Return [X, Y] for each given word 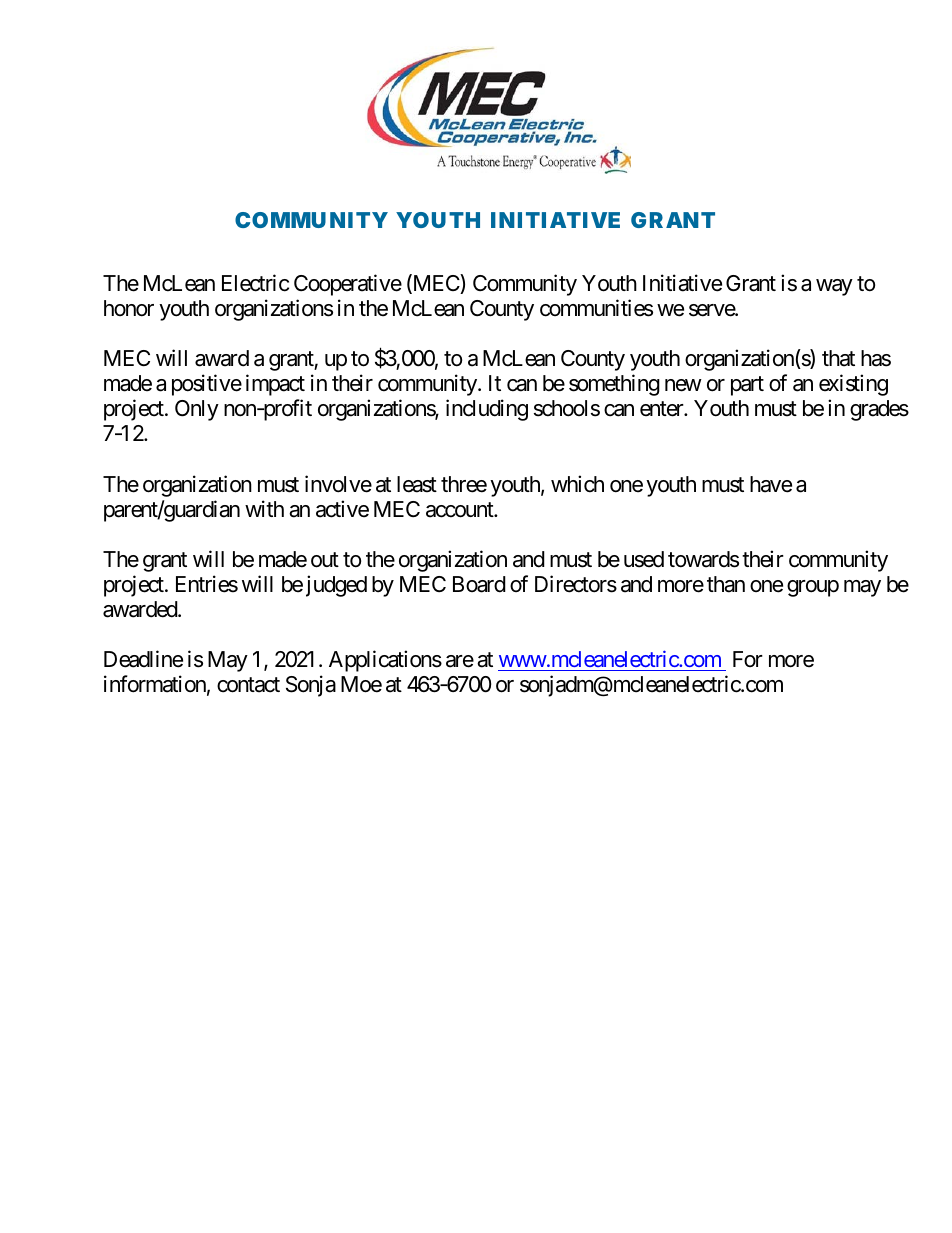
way [834, 287]
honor [129, 308]
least [417, 484]
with [264, 508]
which [577, 484]
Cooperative [348, 285]
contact [248, 685]
